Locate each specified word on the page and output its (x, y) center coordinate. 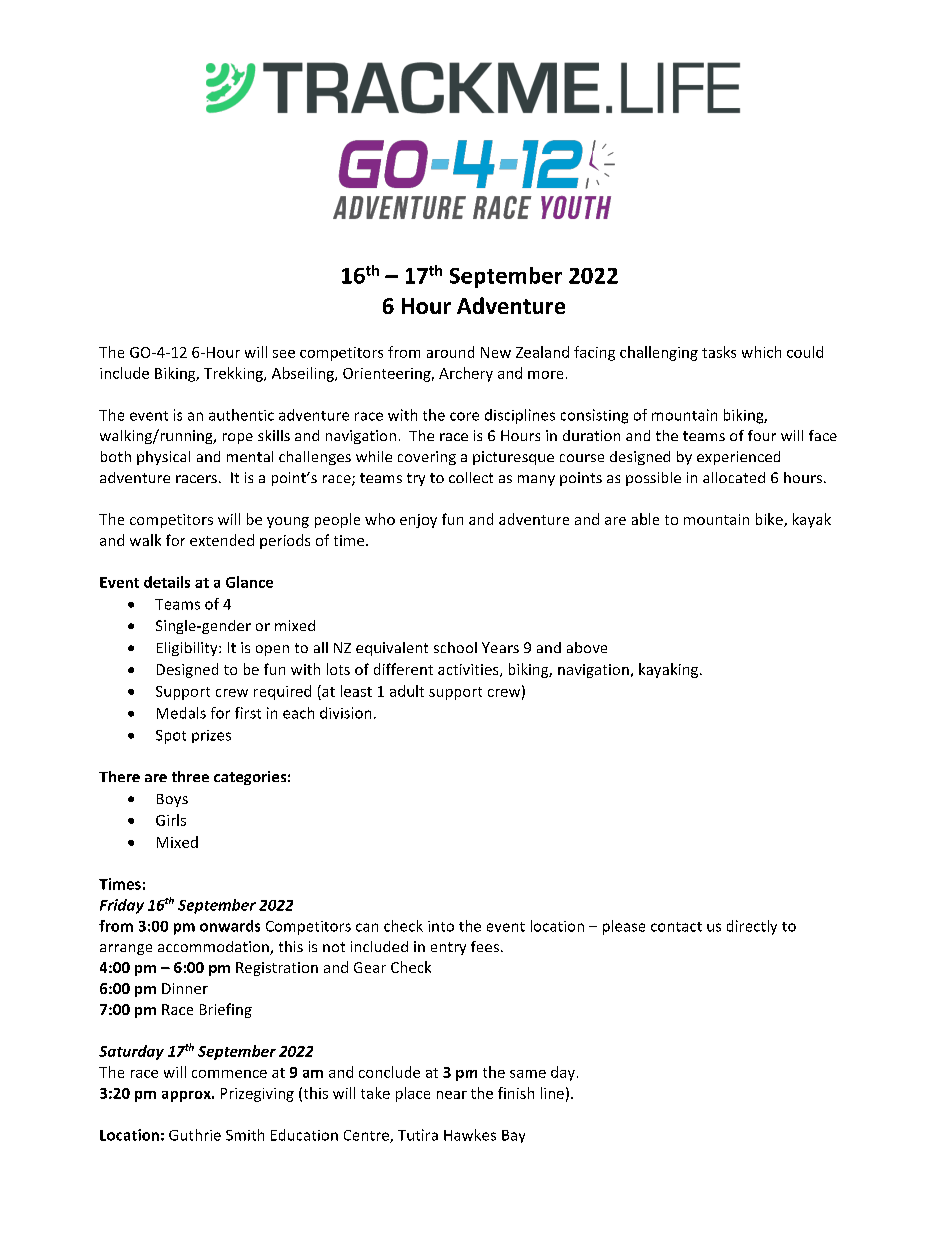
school (455, 647)
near (452, 1095)
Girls (171, 820)
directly (752, 927)
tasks (719, 352)
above (587, 647)
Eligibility (188, 649)
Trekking (234, 374)
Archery (466, 374)
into (441, 926)
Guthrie (195, 1135)
